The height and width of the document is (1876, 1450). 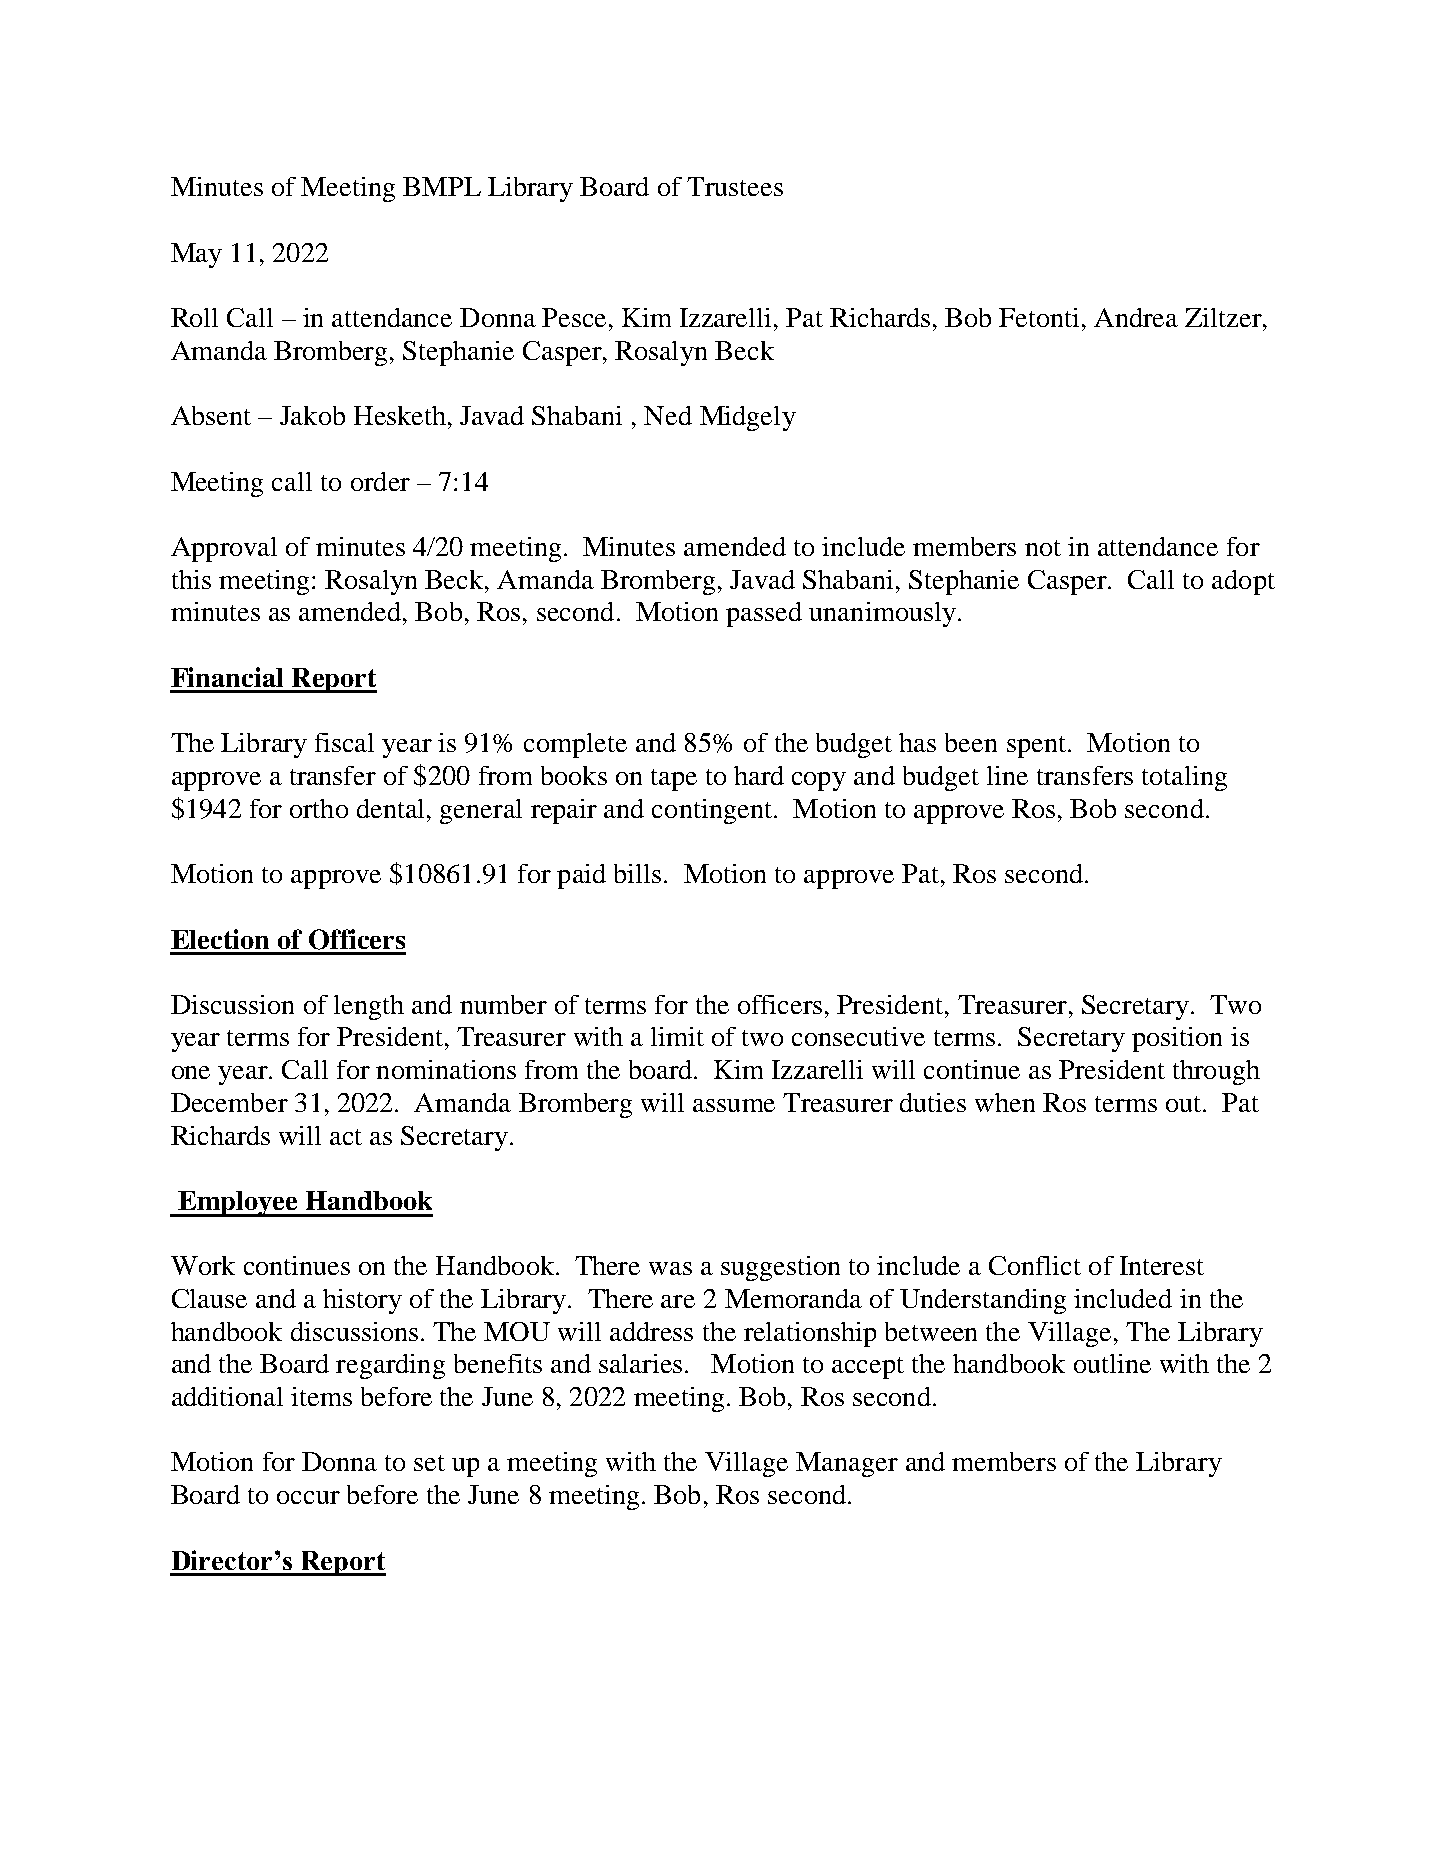 What do you see at coordinates (1136, 317) in the document?
I see `Andrea` at bounding box center [1136, 317].
